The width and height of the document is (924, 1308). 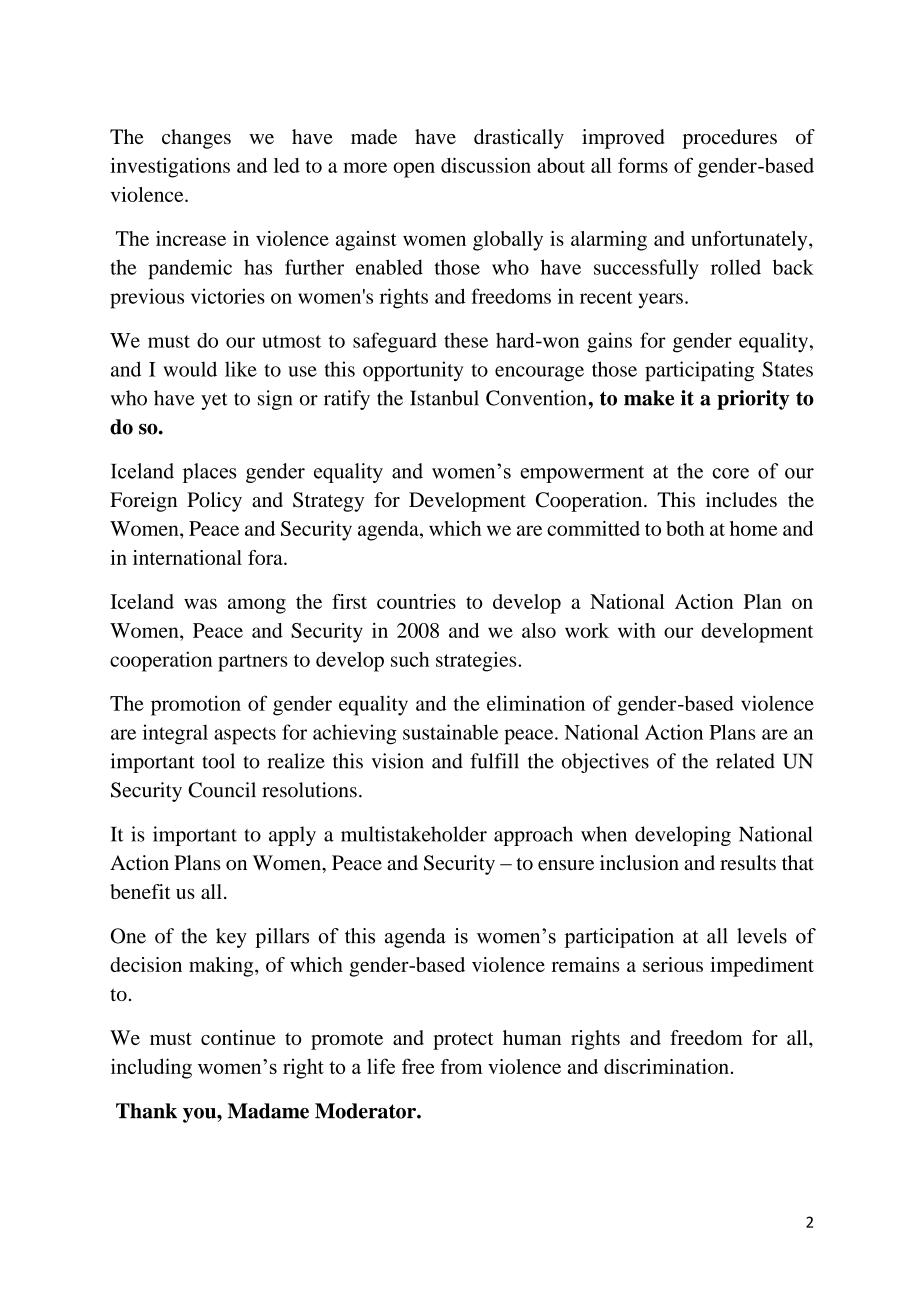 What do you see at coordinates (209, 473) in the document?
I see `places` at bounding box center [209, 473].
